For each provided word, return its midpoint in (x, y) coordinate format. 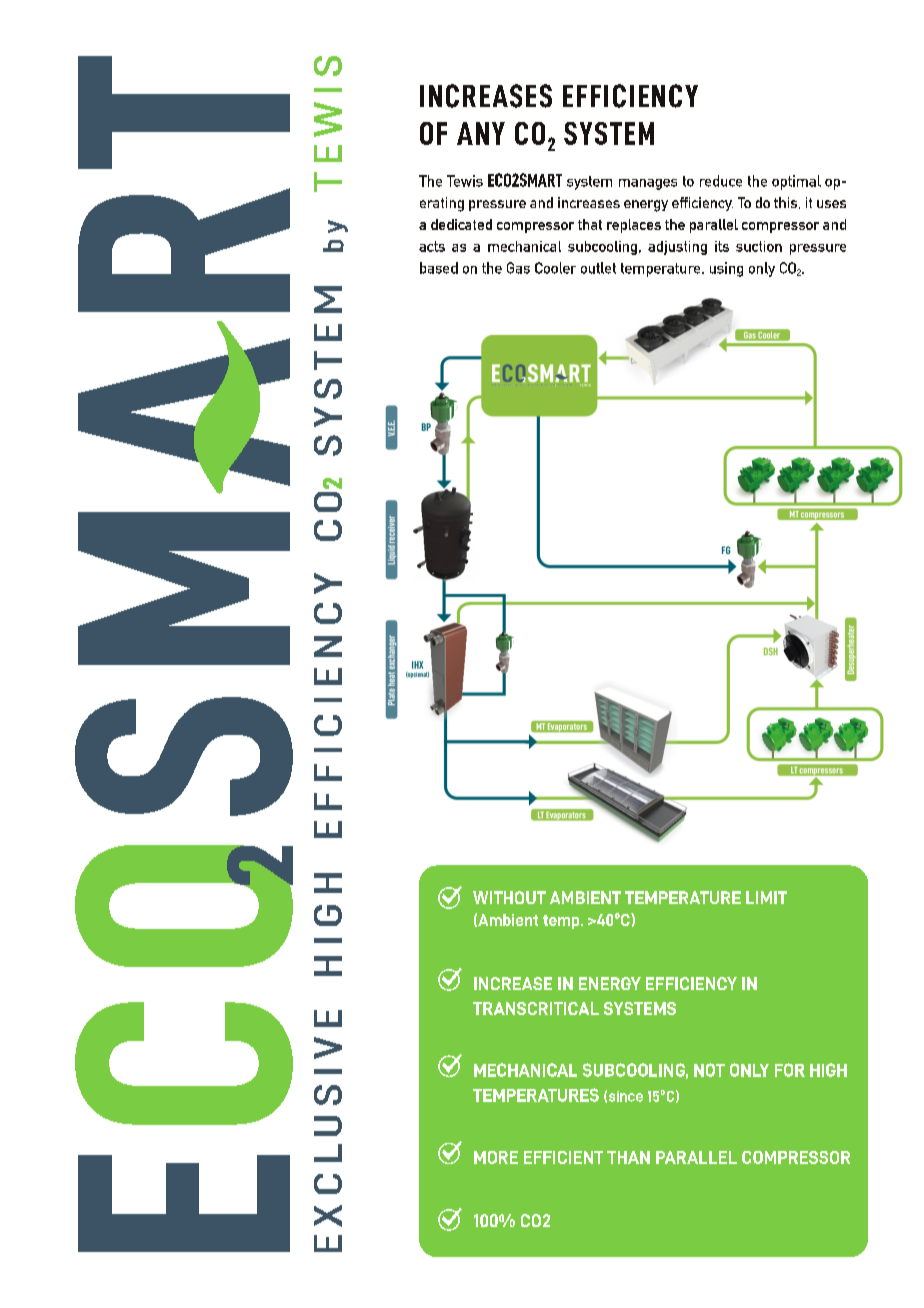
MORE (496, 1157)
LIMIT (766, 897)
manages (648, 184)
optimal (796, 182)
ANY (481, 133)
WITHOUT (509, 897)
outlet (598, 268)
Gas (518, 268)
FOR (790, 1070)
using (726, 269)
